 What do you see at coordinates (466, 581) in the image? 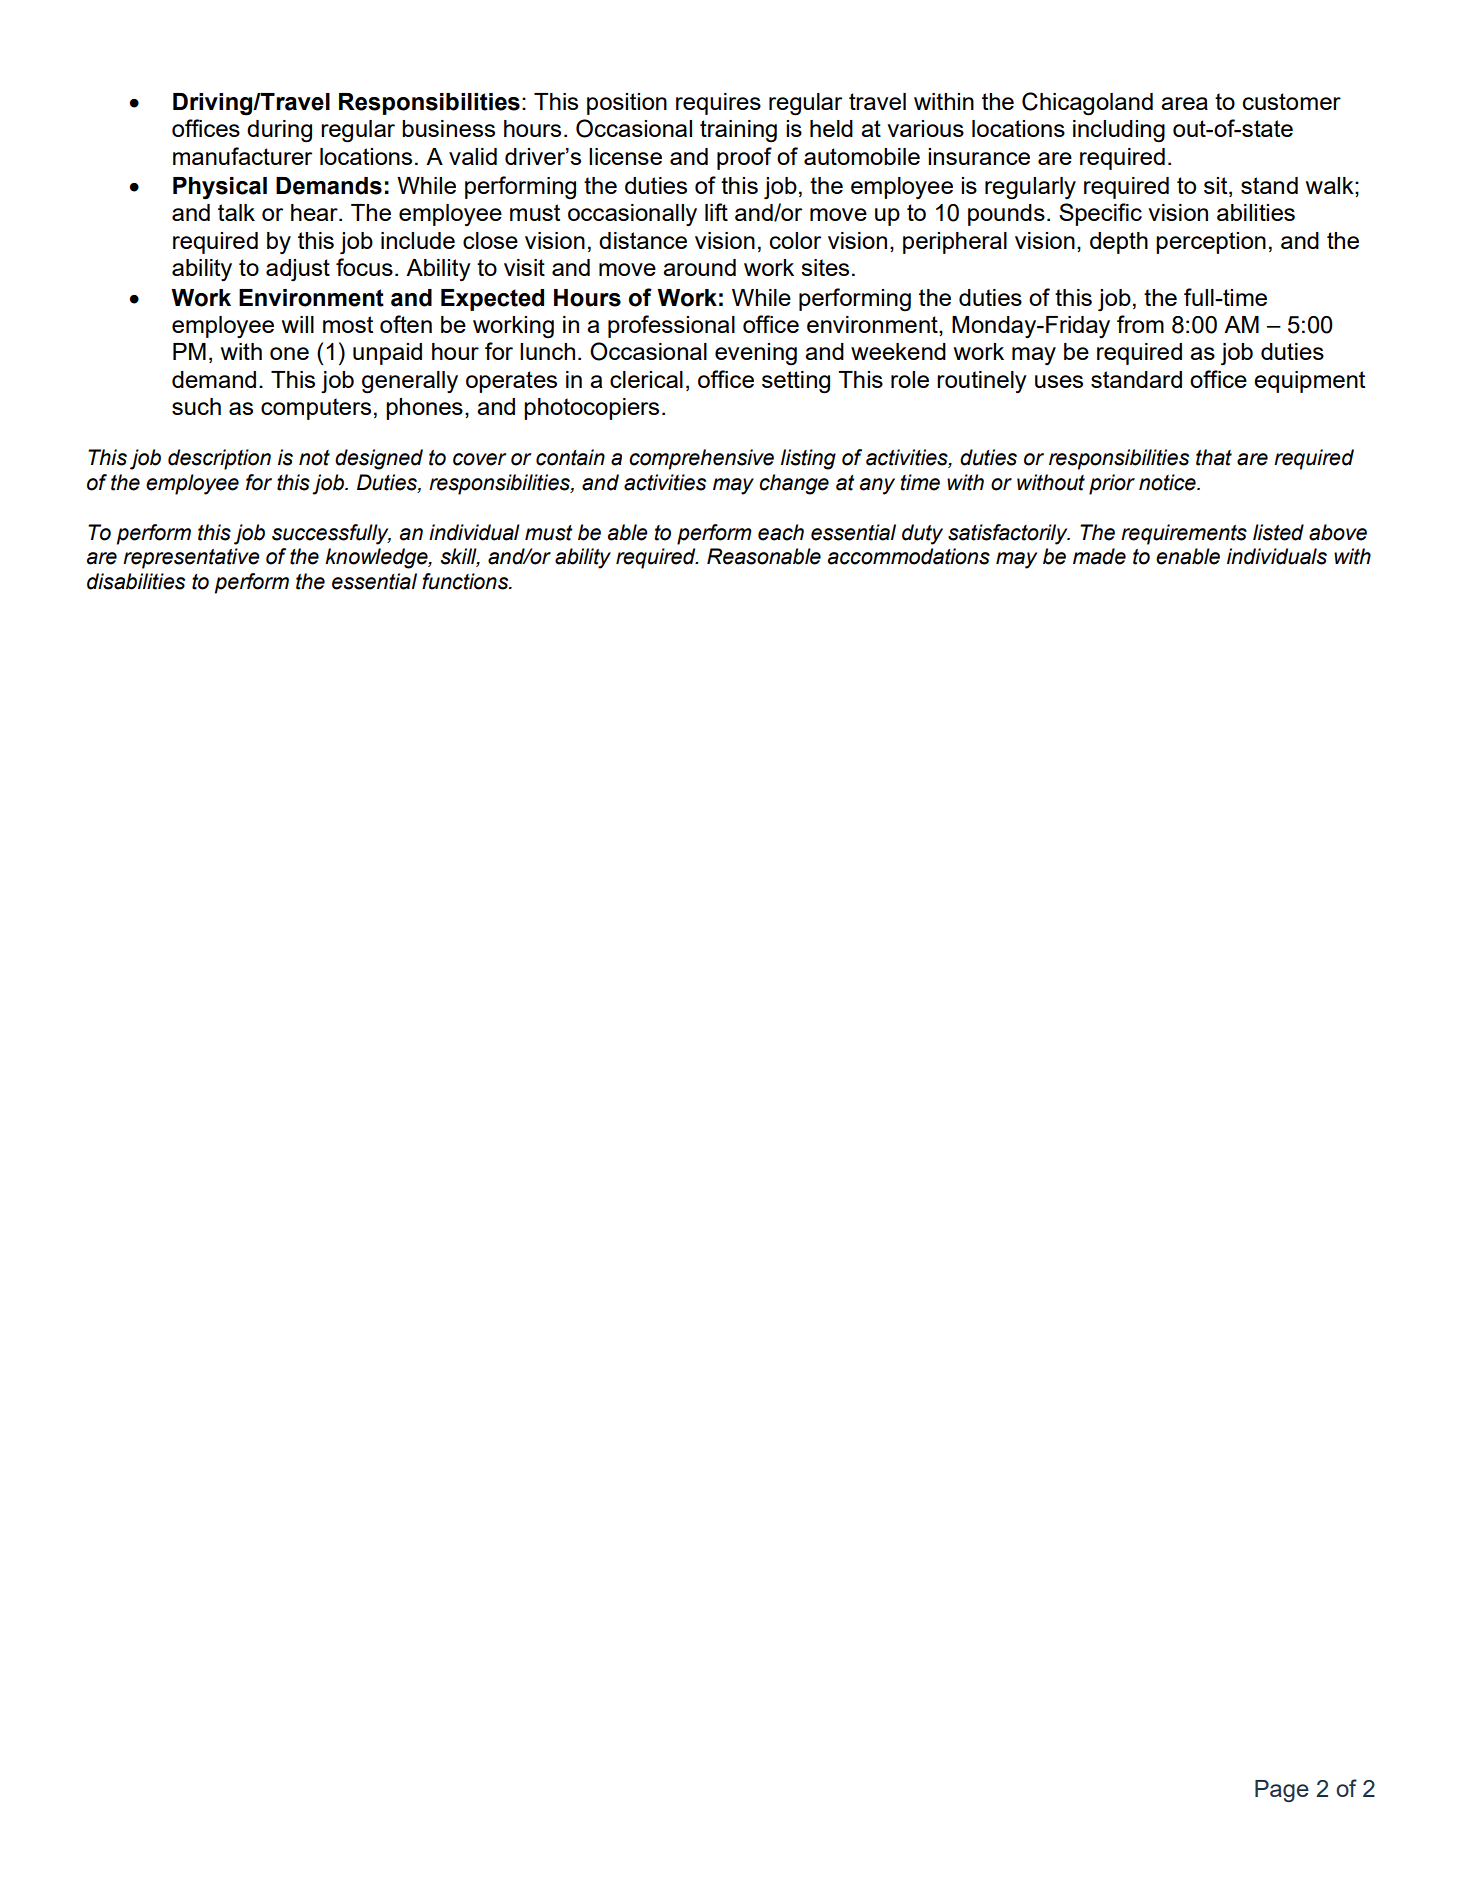
I see `functions` at bounding box center [466, 581].
